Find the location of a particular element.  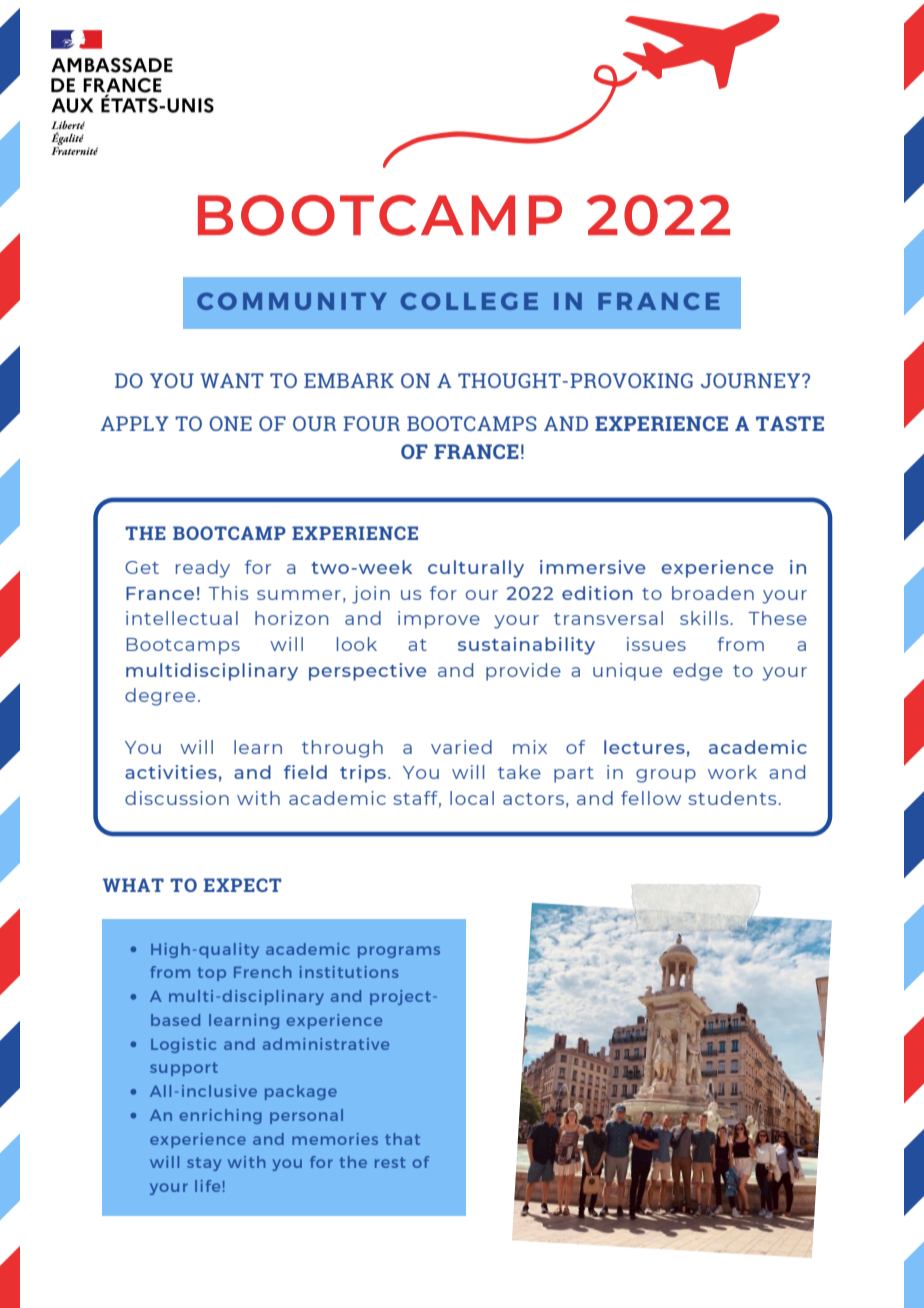

stay is located at coordinates (204, 1164).
